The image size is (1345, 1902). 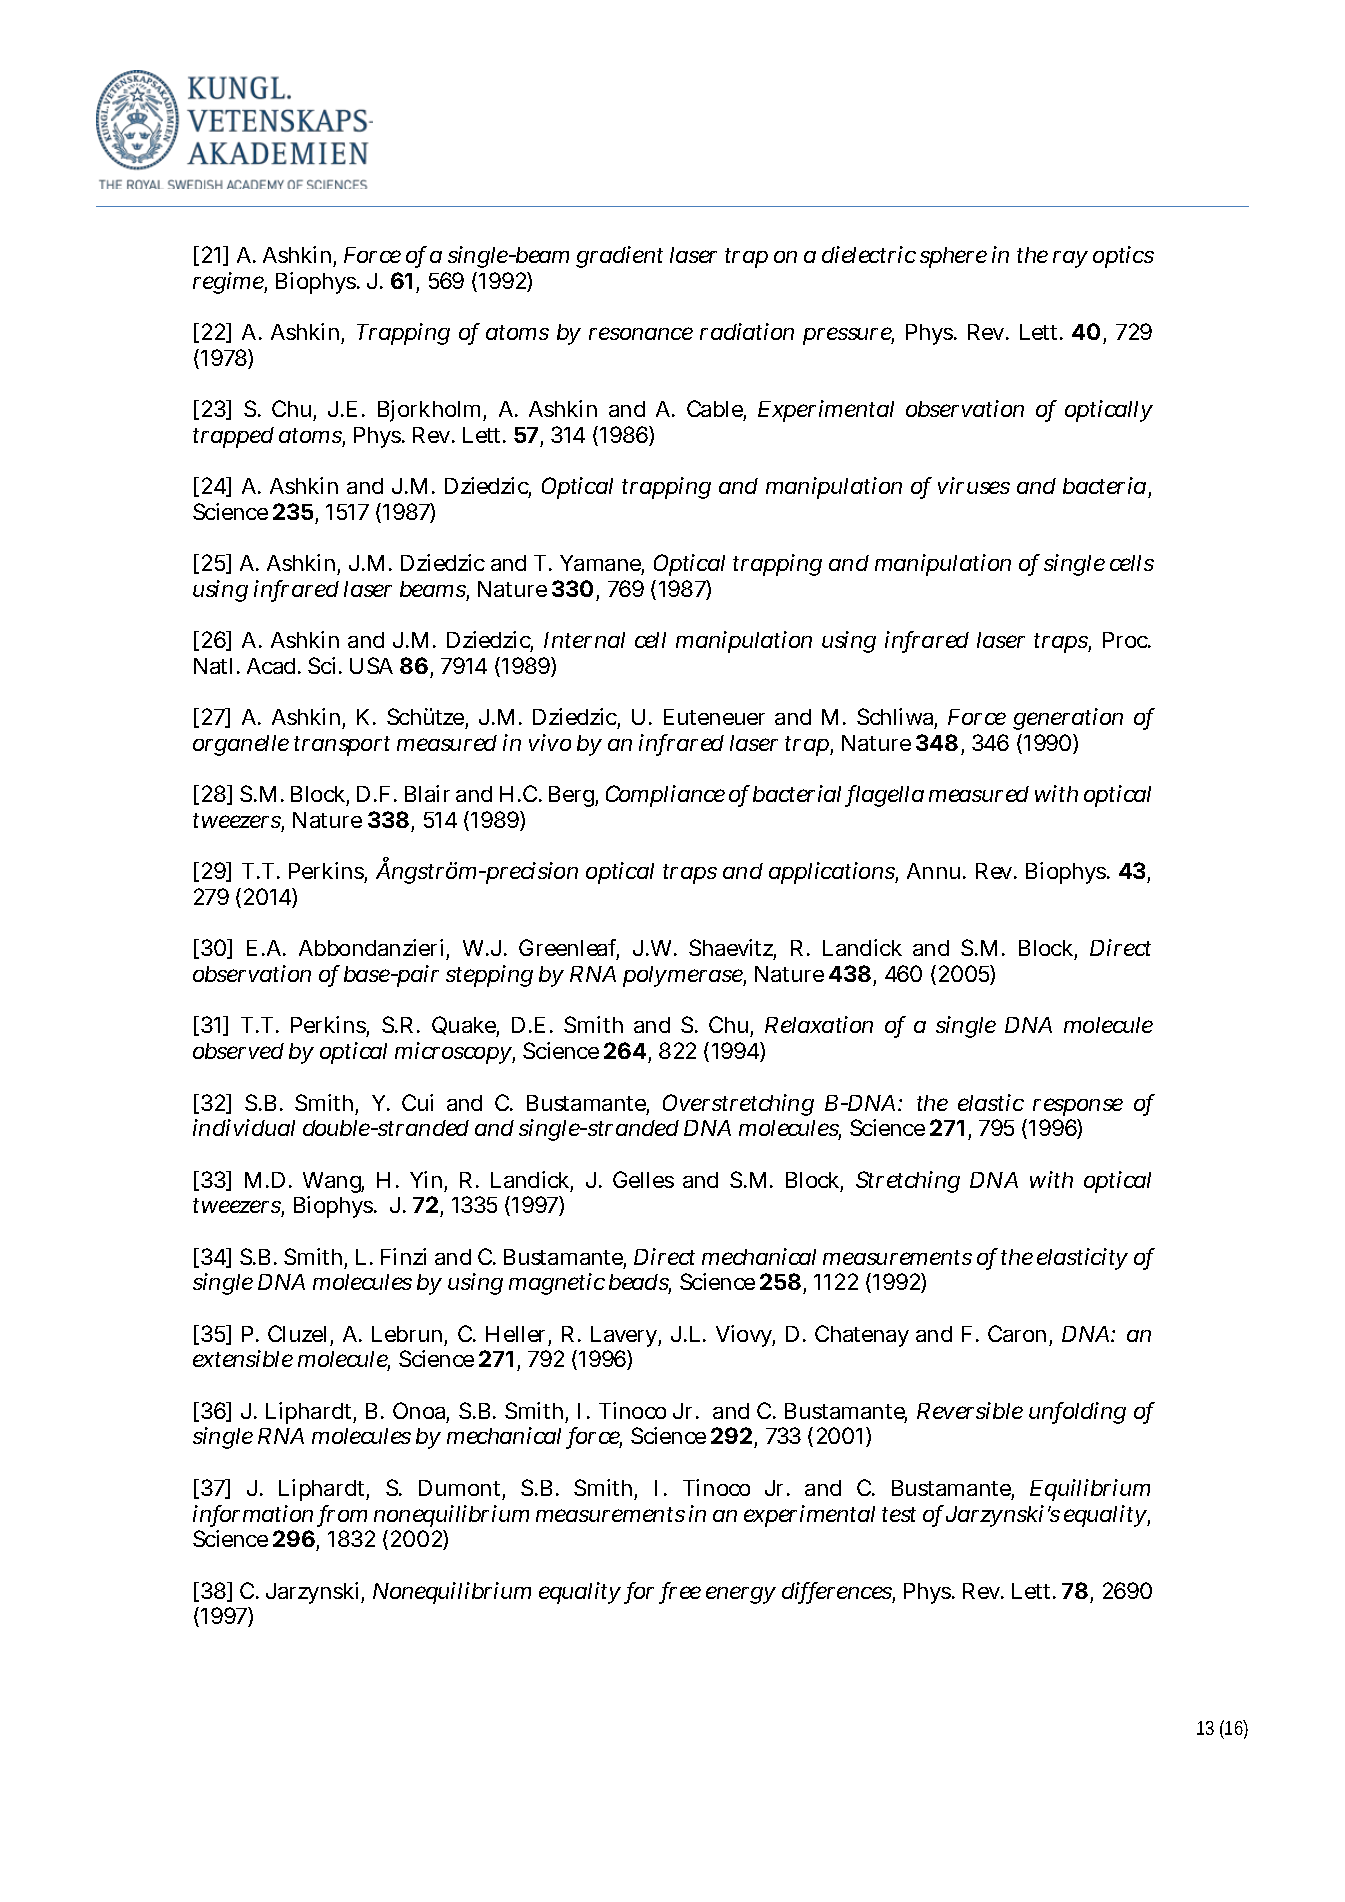 What do you see at coordinates (619, 257) in the screenshot?
I see `gradient` at bounding box center [619, 257].
